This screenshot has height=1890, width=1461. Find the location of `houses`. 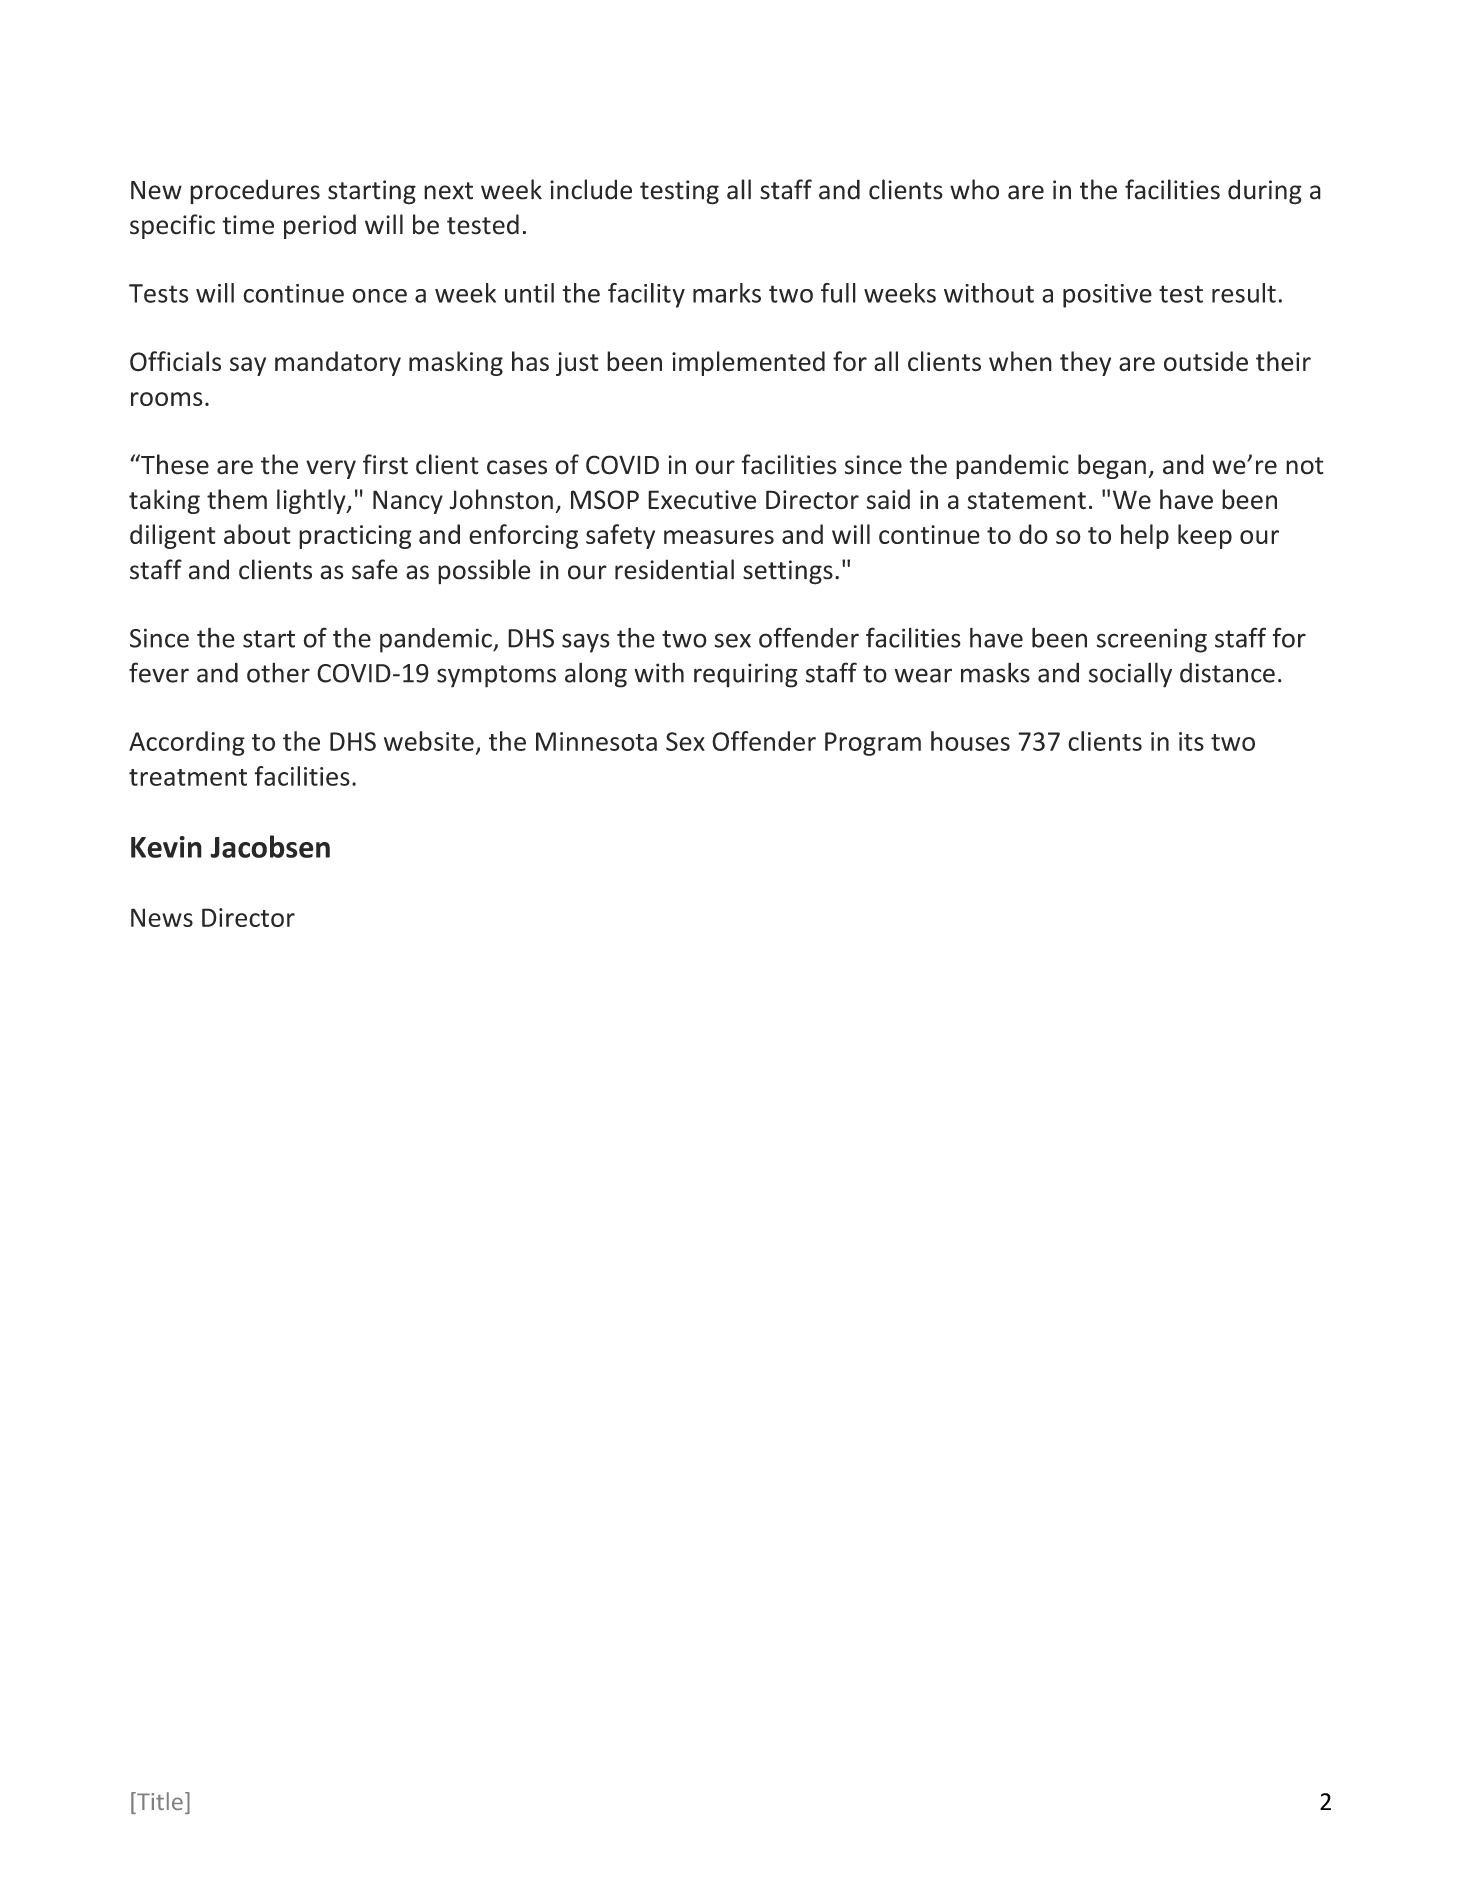

houses is located at coordinates (970, 741).
